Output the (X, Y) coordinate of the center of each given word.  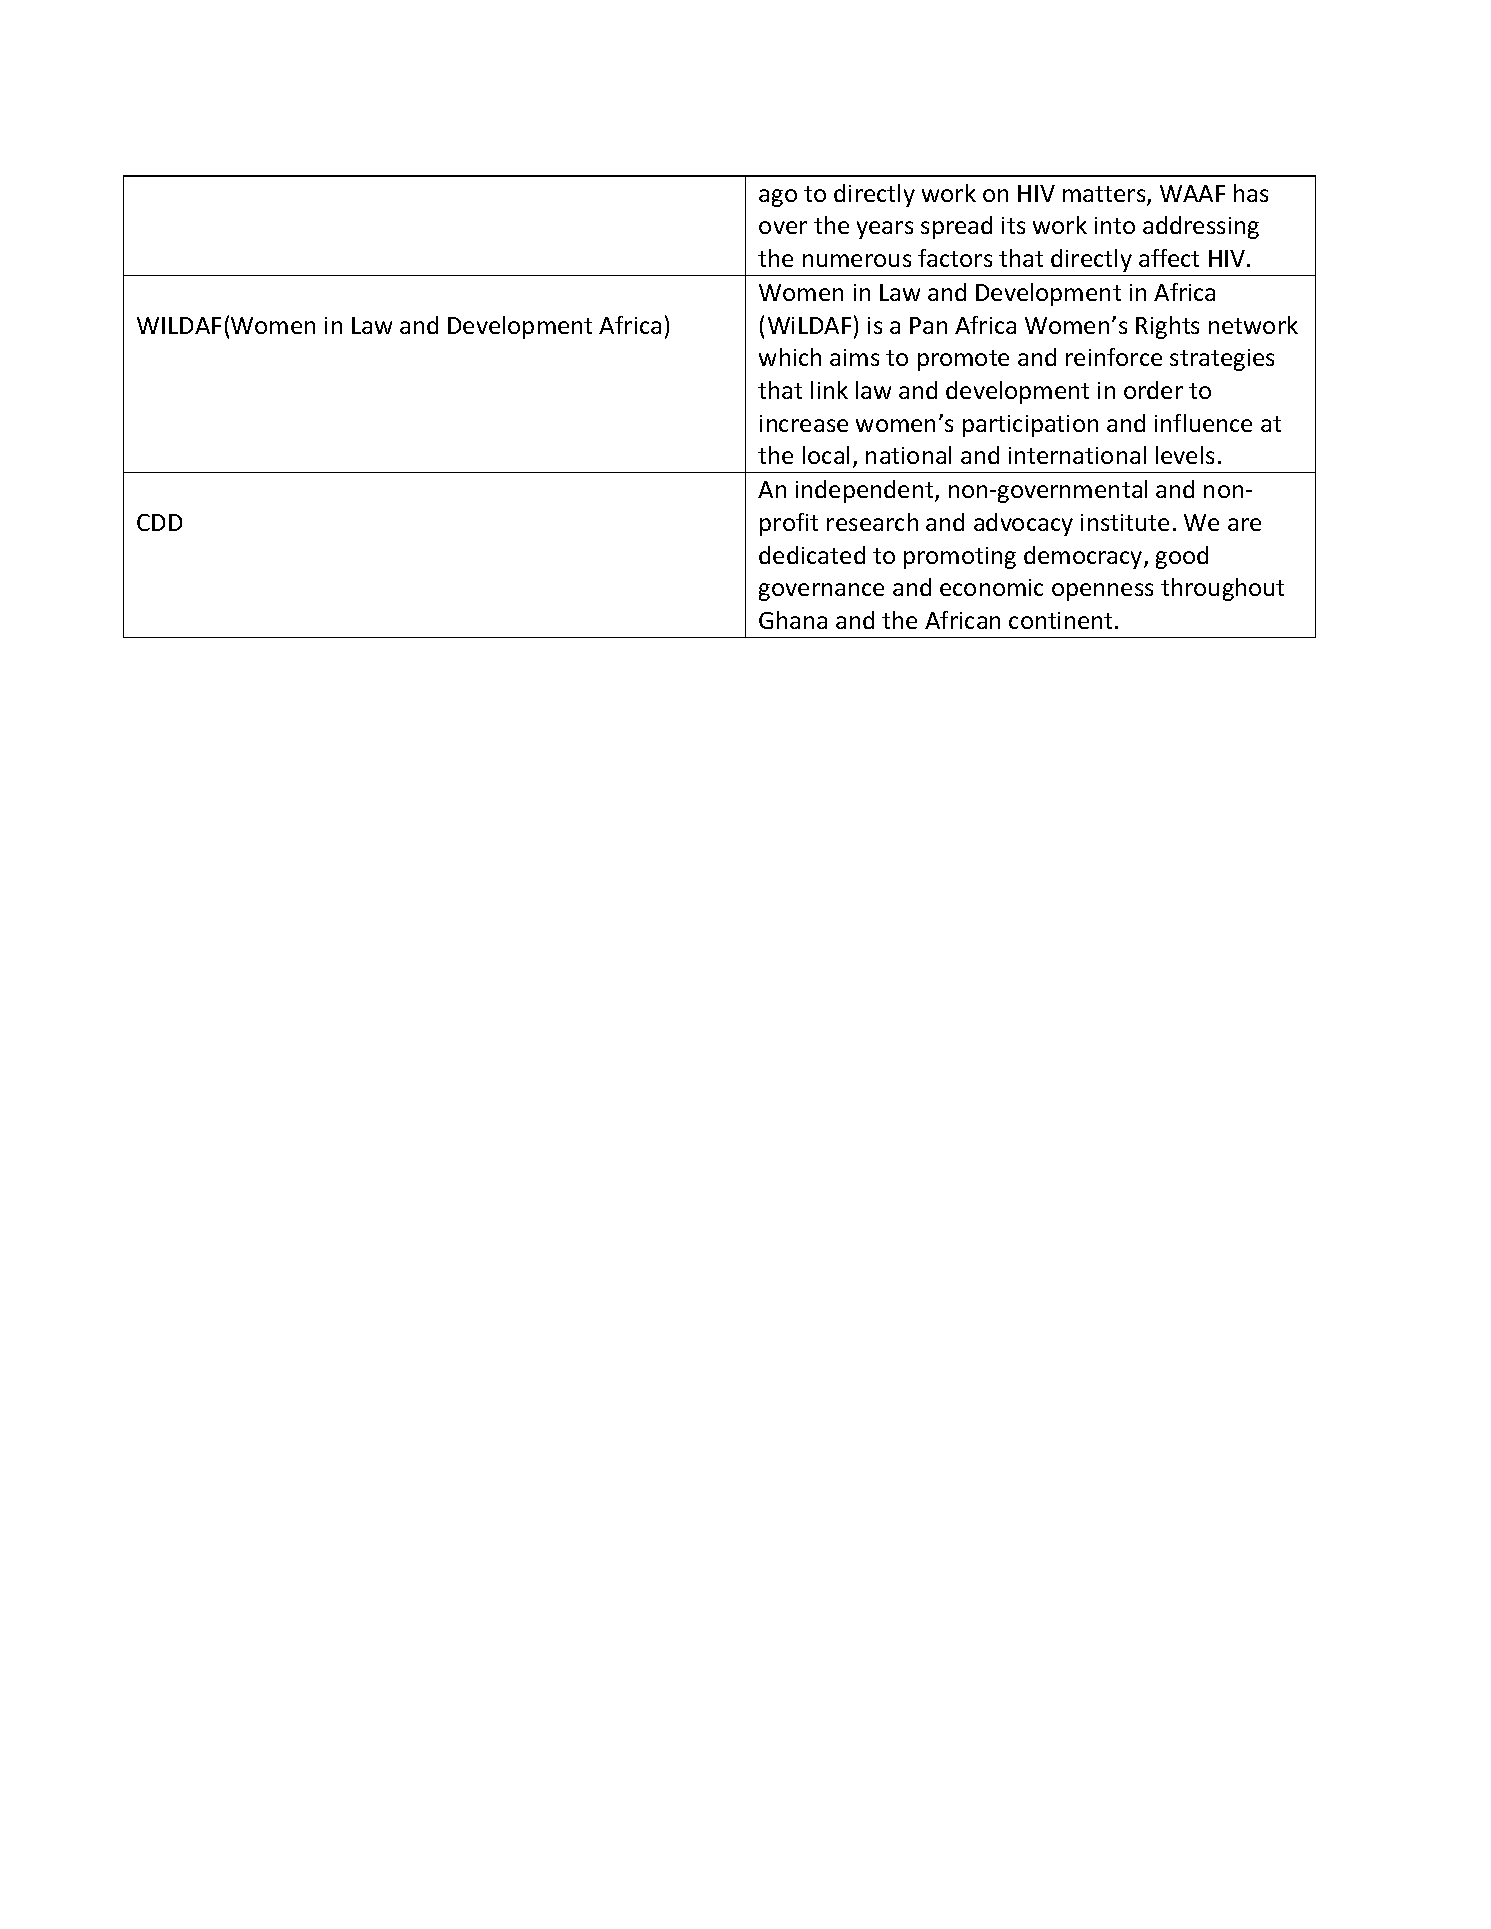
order (1153, 390)
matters (1105, 195)
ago (778, 198)
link (829, 390)
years (885, 230)
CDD (159, 522)
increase (804, 423)
